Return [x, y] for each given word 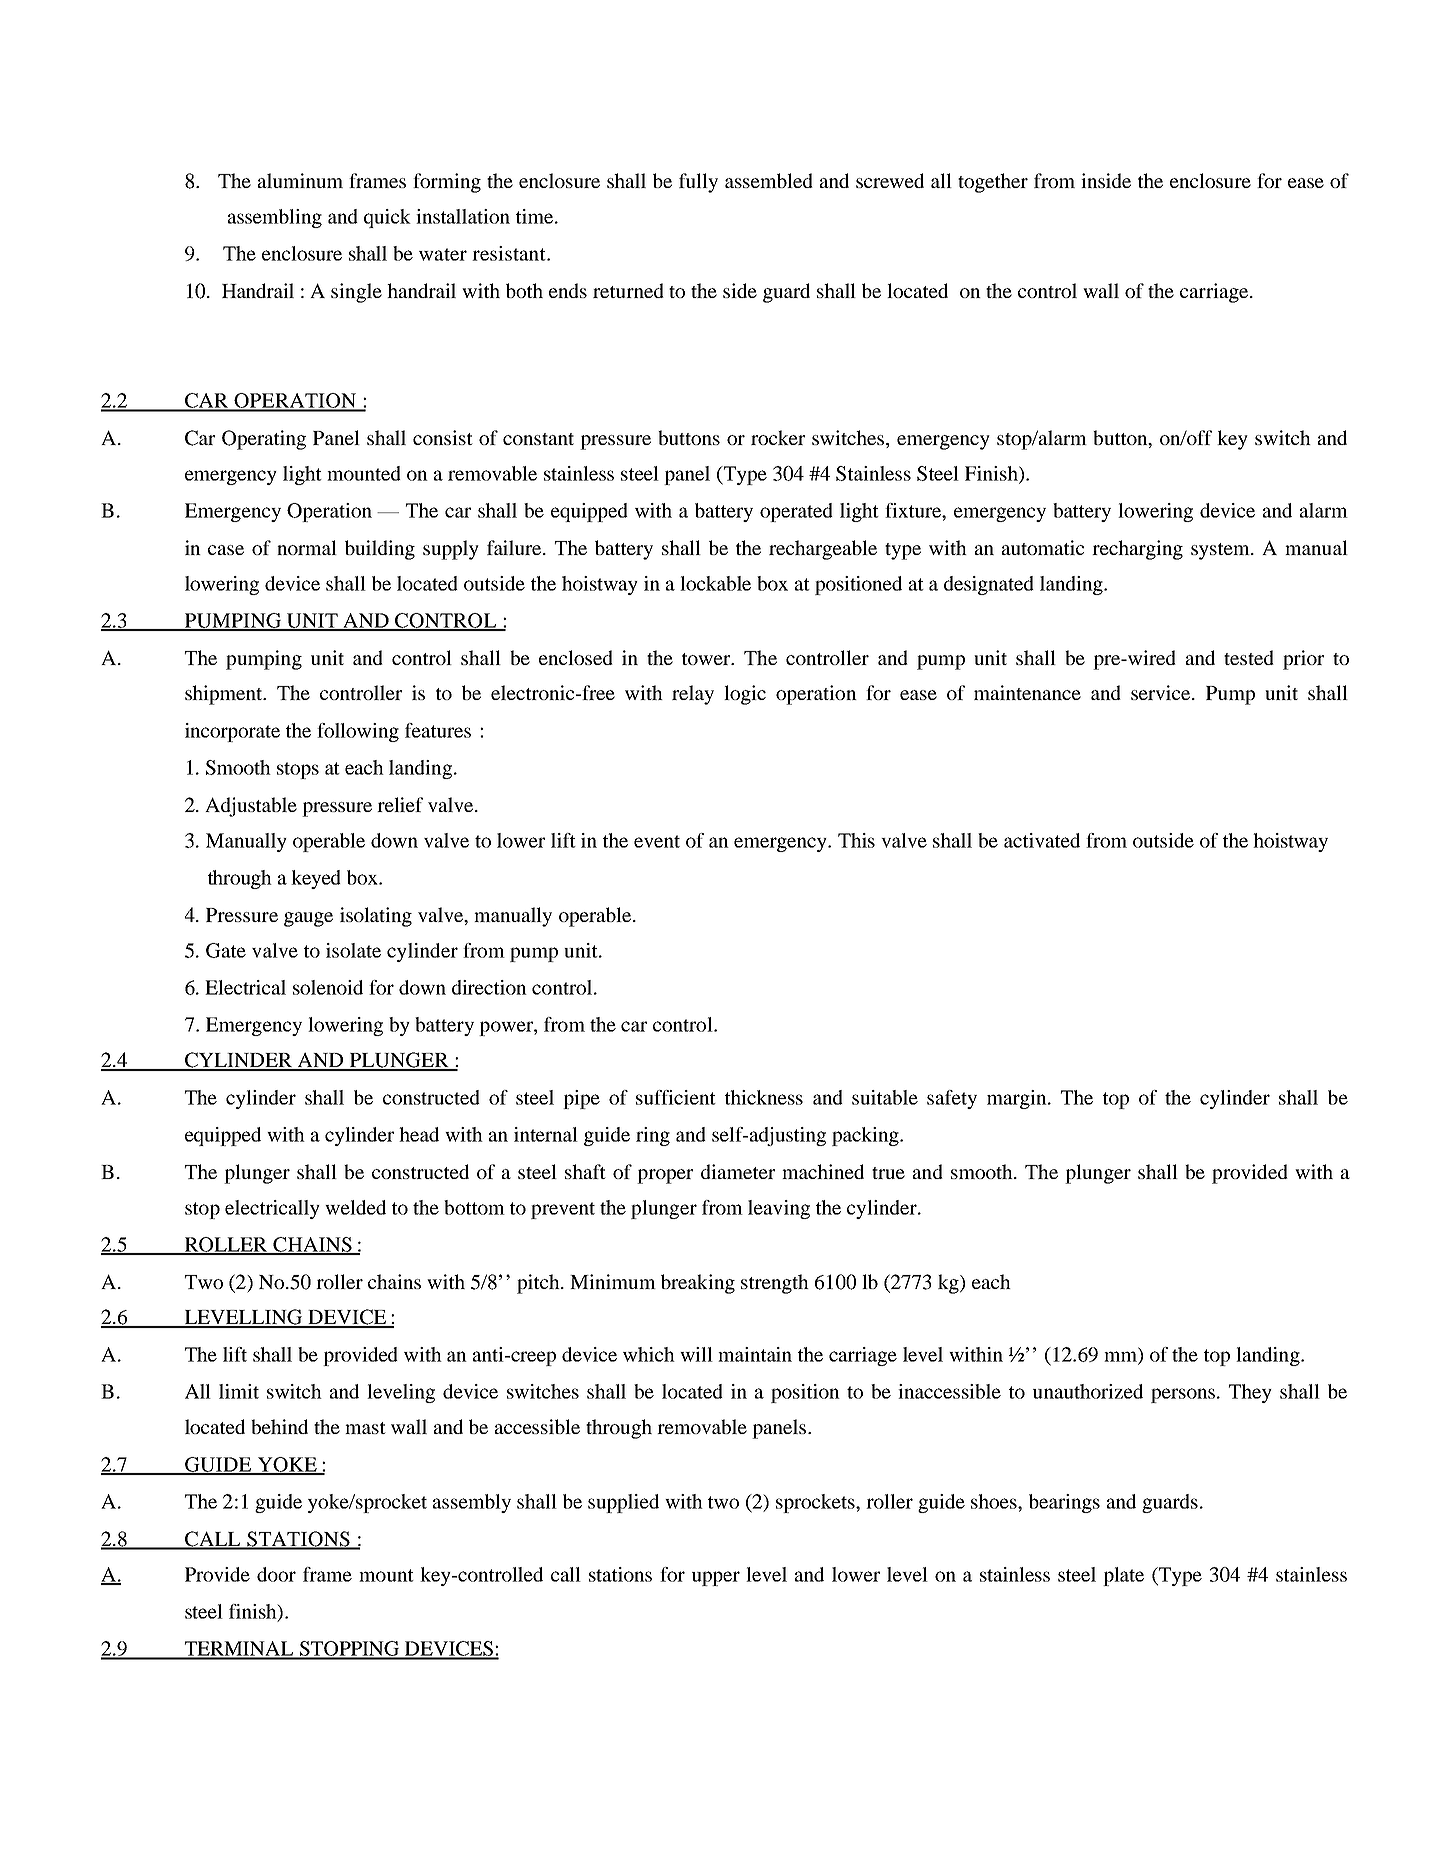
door [276, 1574]
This [856, 840]
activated [1042, 840]
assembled [769, 180]
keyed [316, 879]
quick [387, 218]
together [993, 183]
